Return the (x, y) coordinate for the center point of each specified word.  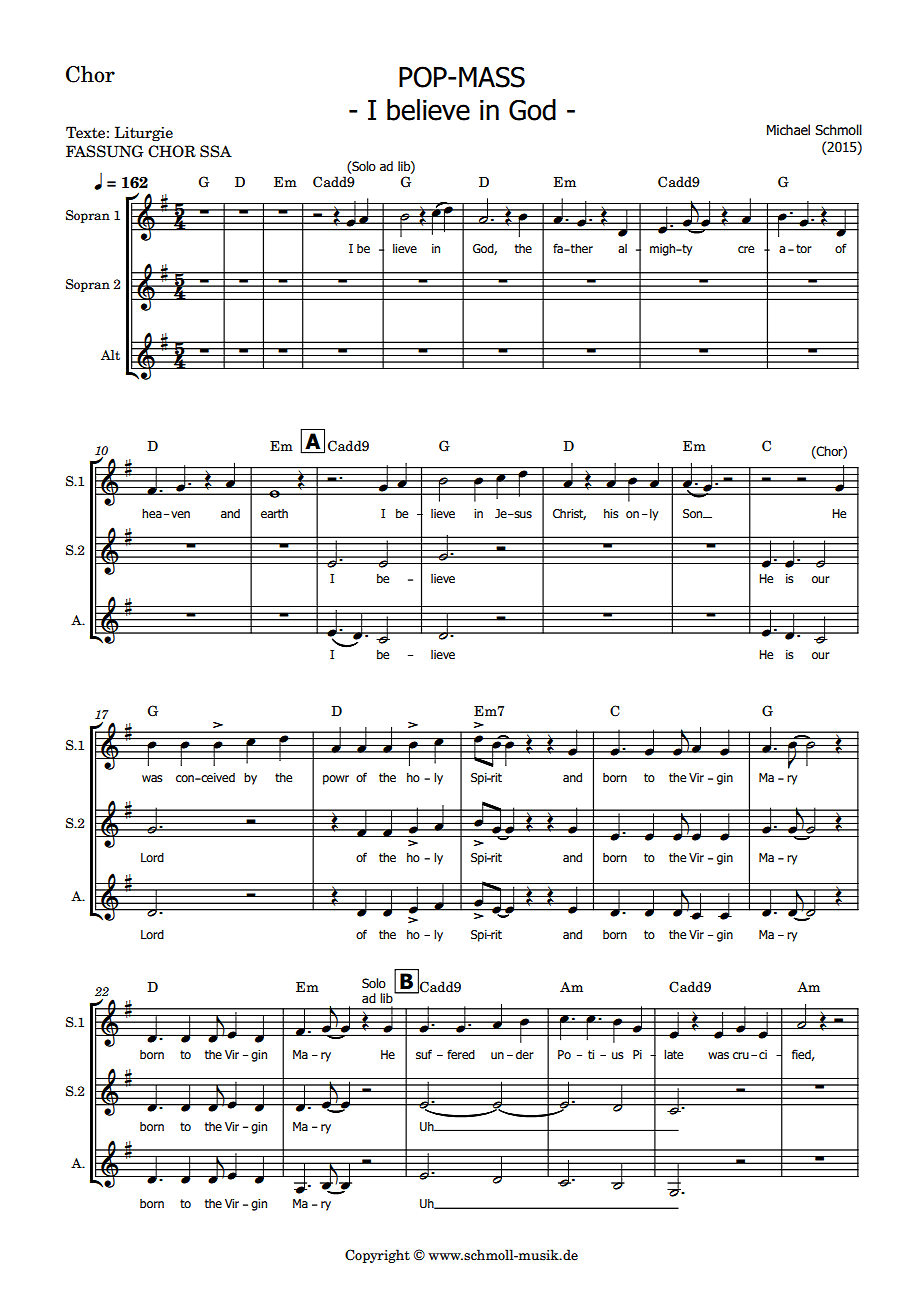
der (525, 1054)
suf (424, 1054)
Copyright (377, 1256)
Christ (569, 514)
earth (274, 513)
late (673, 1054)
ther (581, 248)
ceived (217, 777)
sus (522, 514)
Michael (788, 130)
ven (180, 514)
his (611, 513)
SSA (216, 151)
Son (694, 513)
